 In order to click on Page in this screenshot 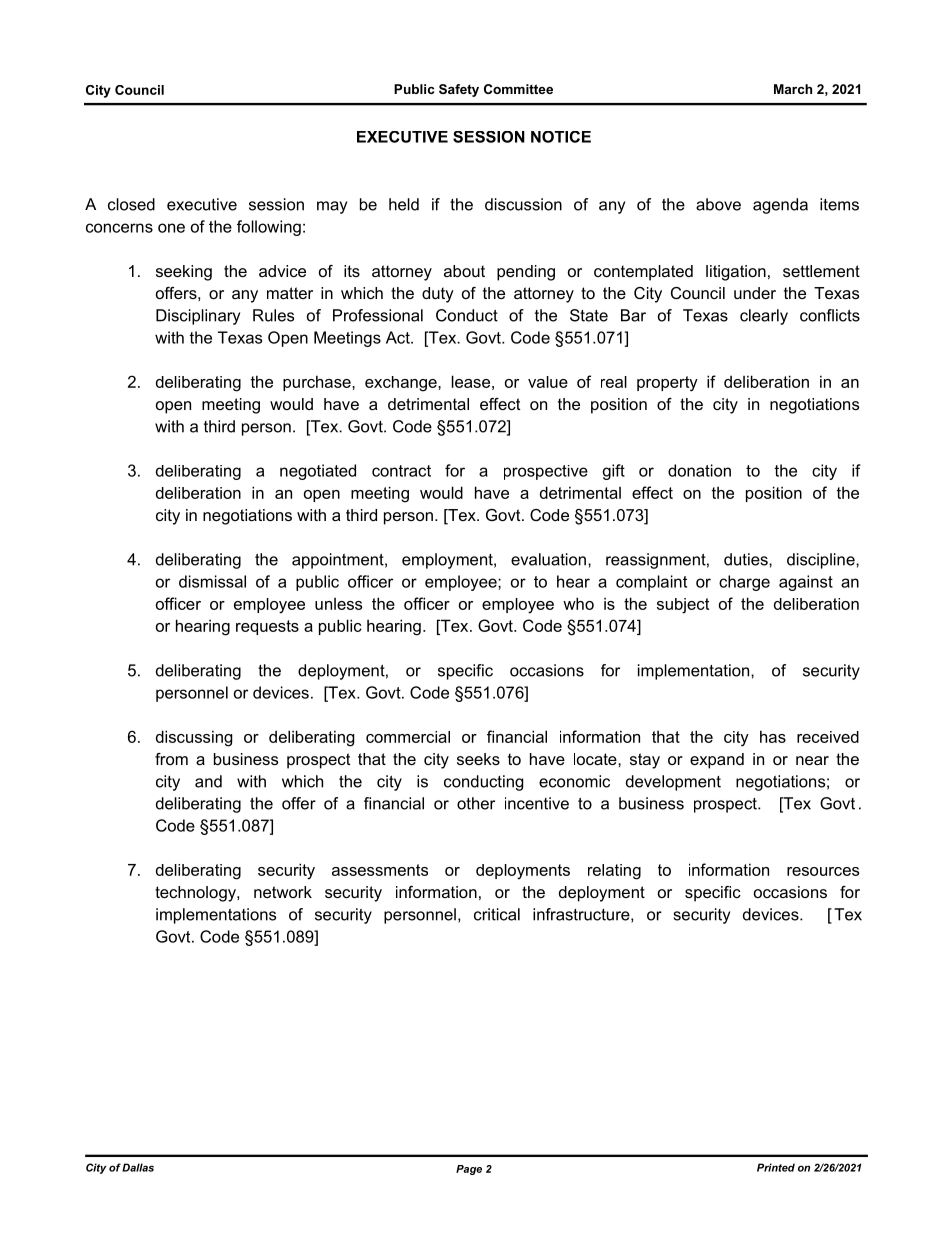, I will do `click(469, 1170)`.
